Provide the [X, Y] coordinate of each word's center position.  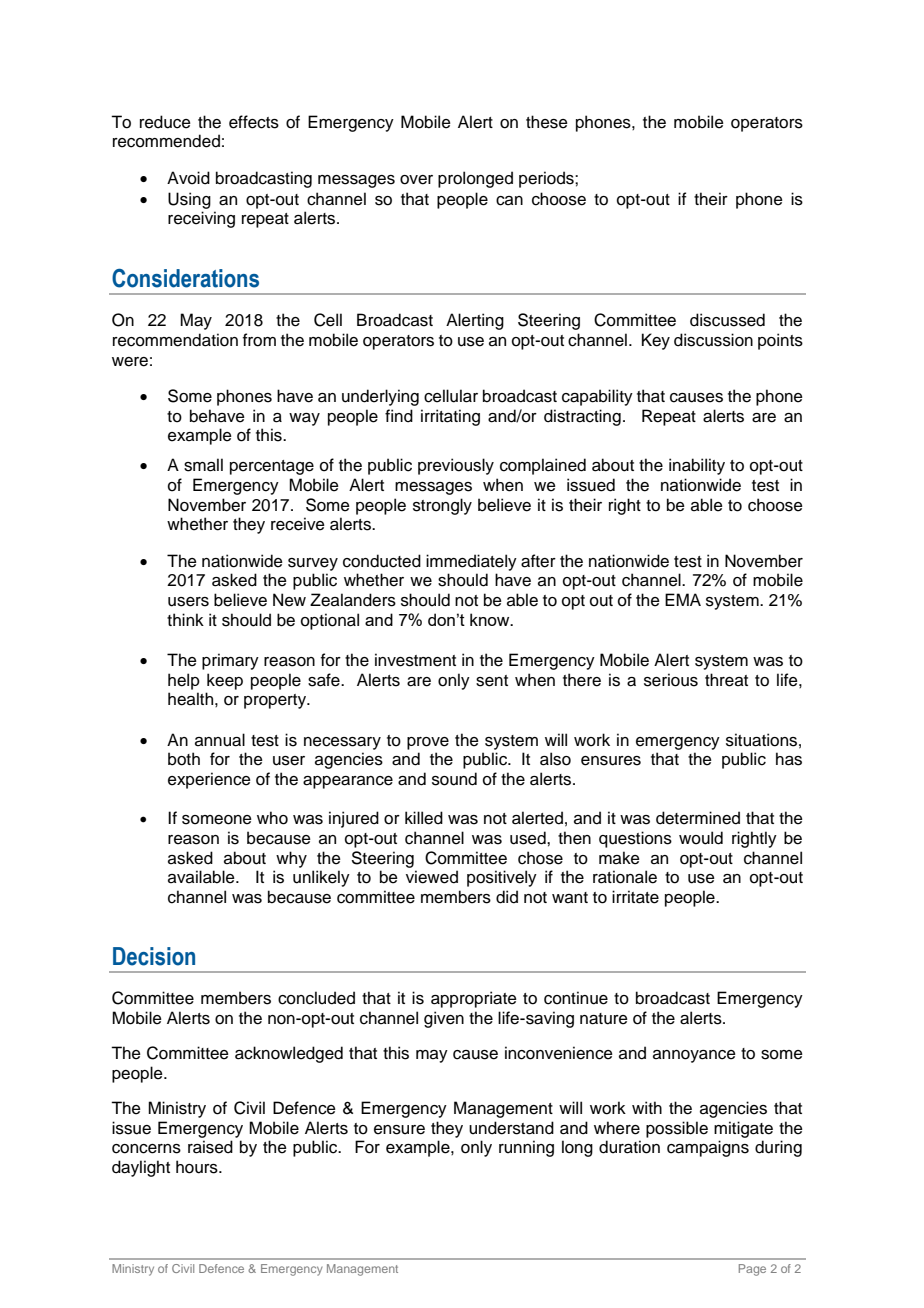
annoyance [694, 1056]
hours [198, 1167]
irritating [450, 417]
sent [492, 681]
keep [225, 681]
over [416, 180]
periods [547, 179]
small [203, 465]
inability [697, 466]
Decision [154, 956]
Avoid [188, 178]
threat [726, 680]
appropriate [474, 999]
